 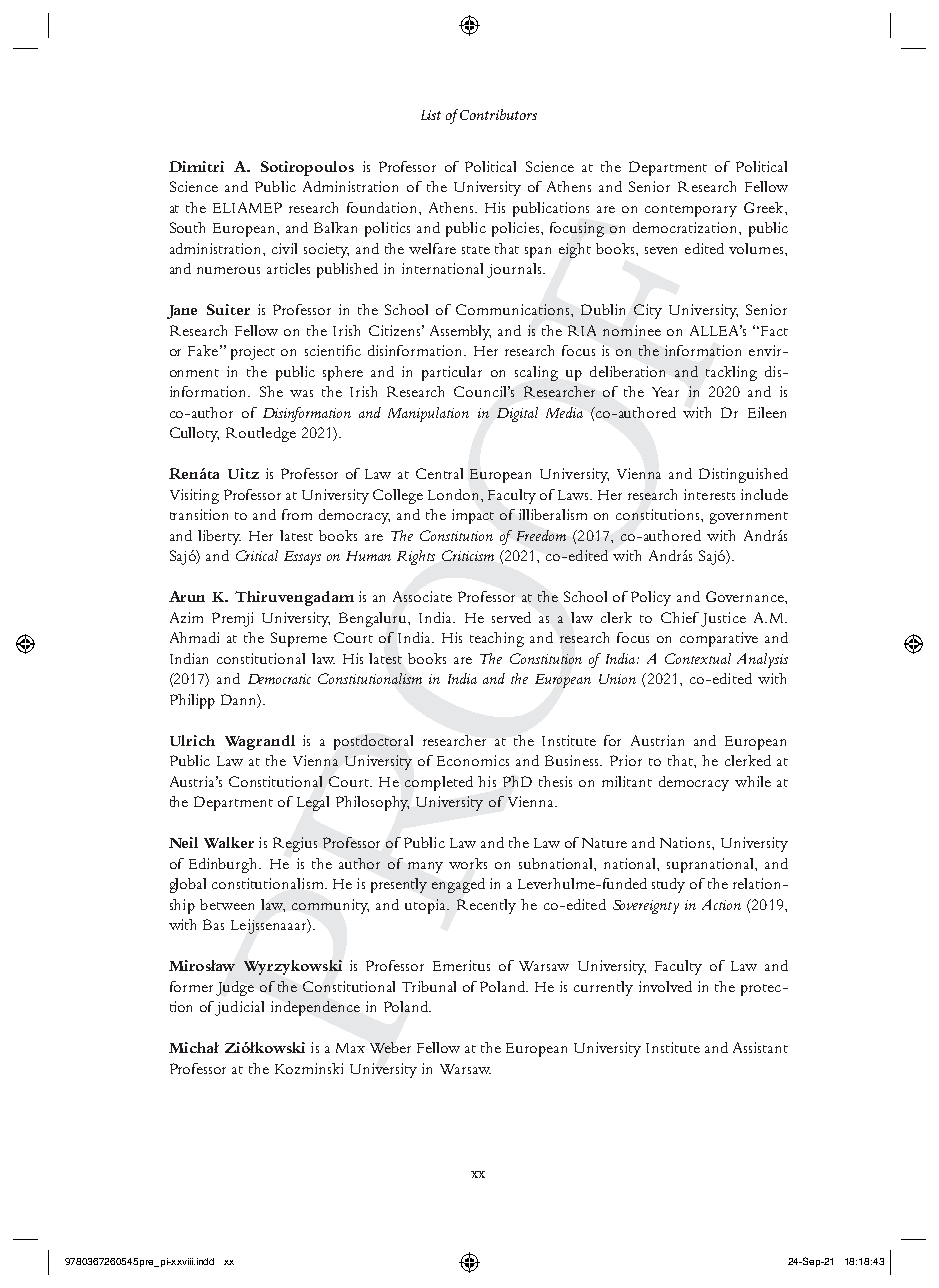 I want to click on Dimitri, so click(x=196, y=166).
